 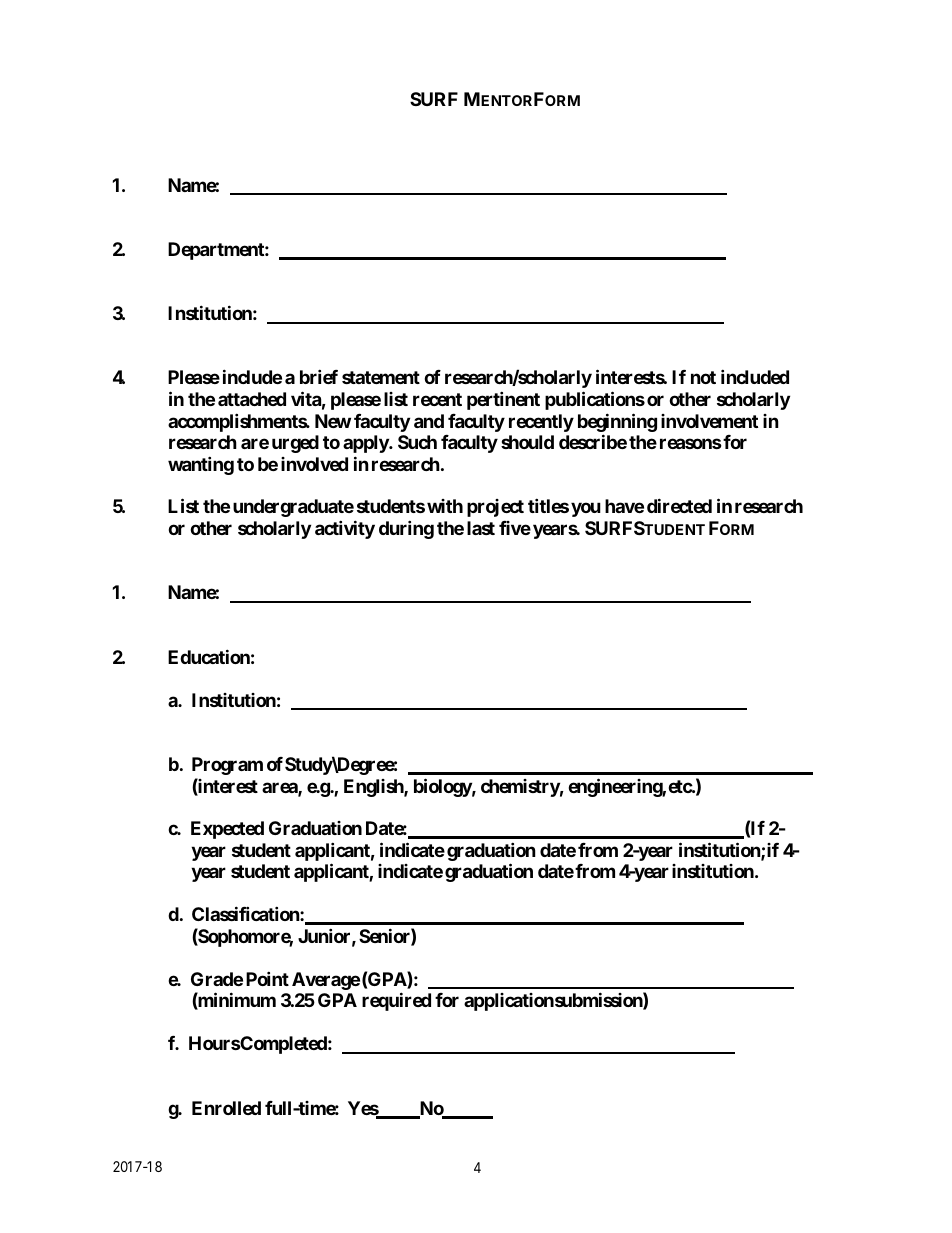 I want to click on beginning, so click(x=617, y=422).
